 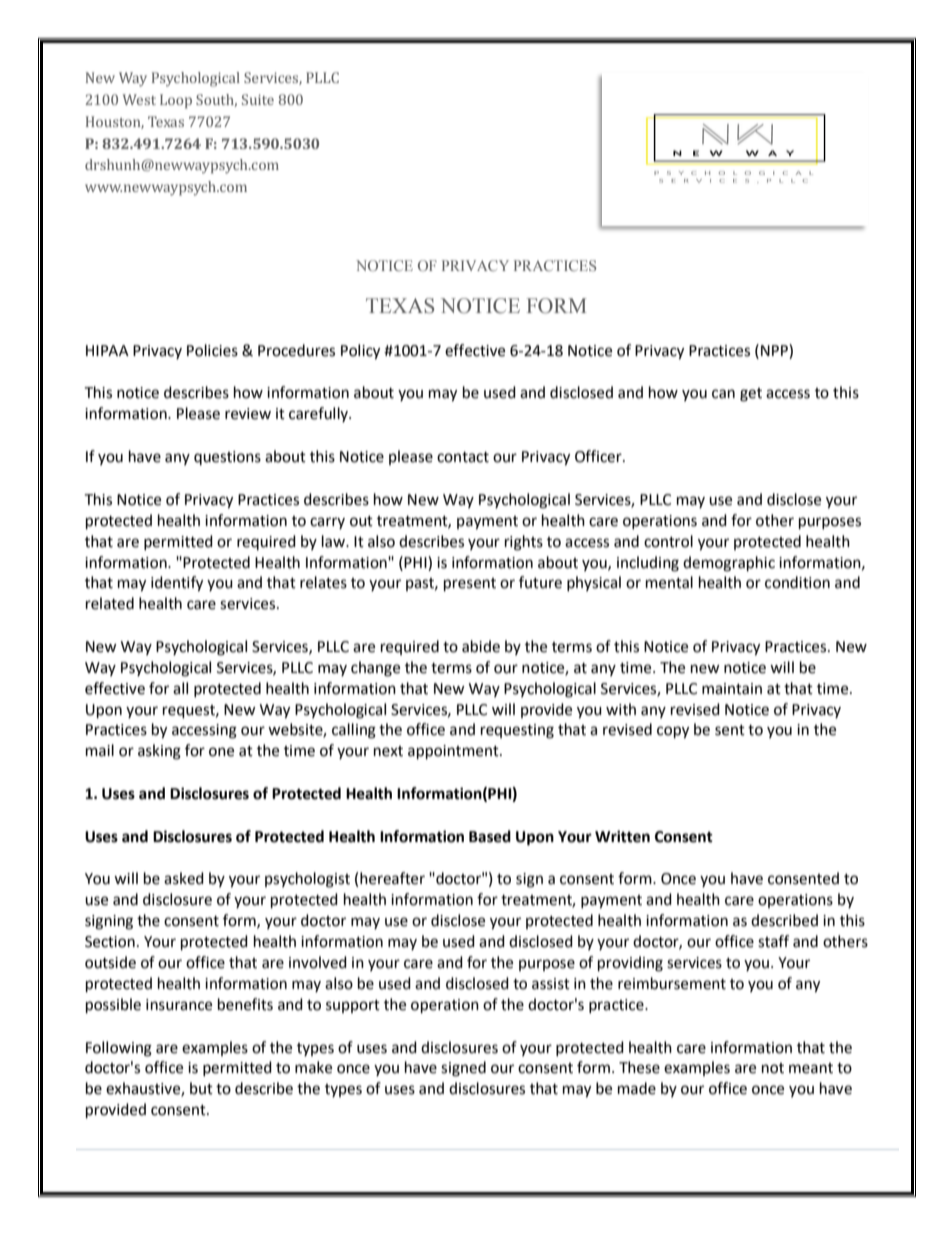 What do you see at coordinates (258, 99) in the screenshot?
I see `Suite` at bounding box center [258, 99].
